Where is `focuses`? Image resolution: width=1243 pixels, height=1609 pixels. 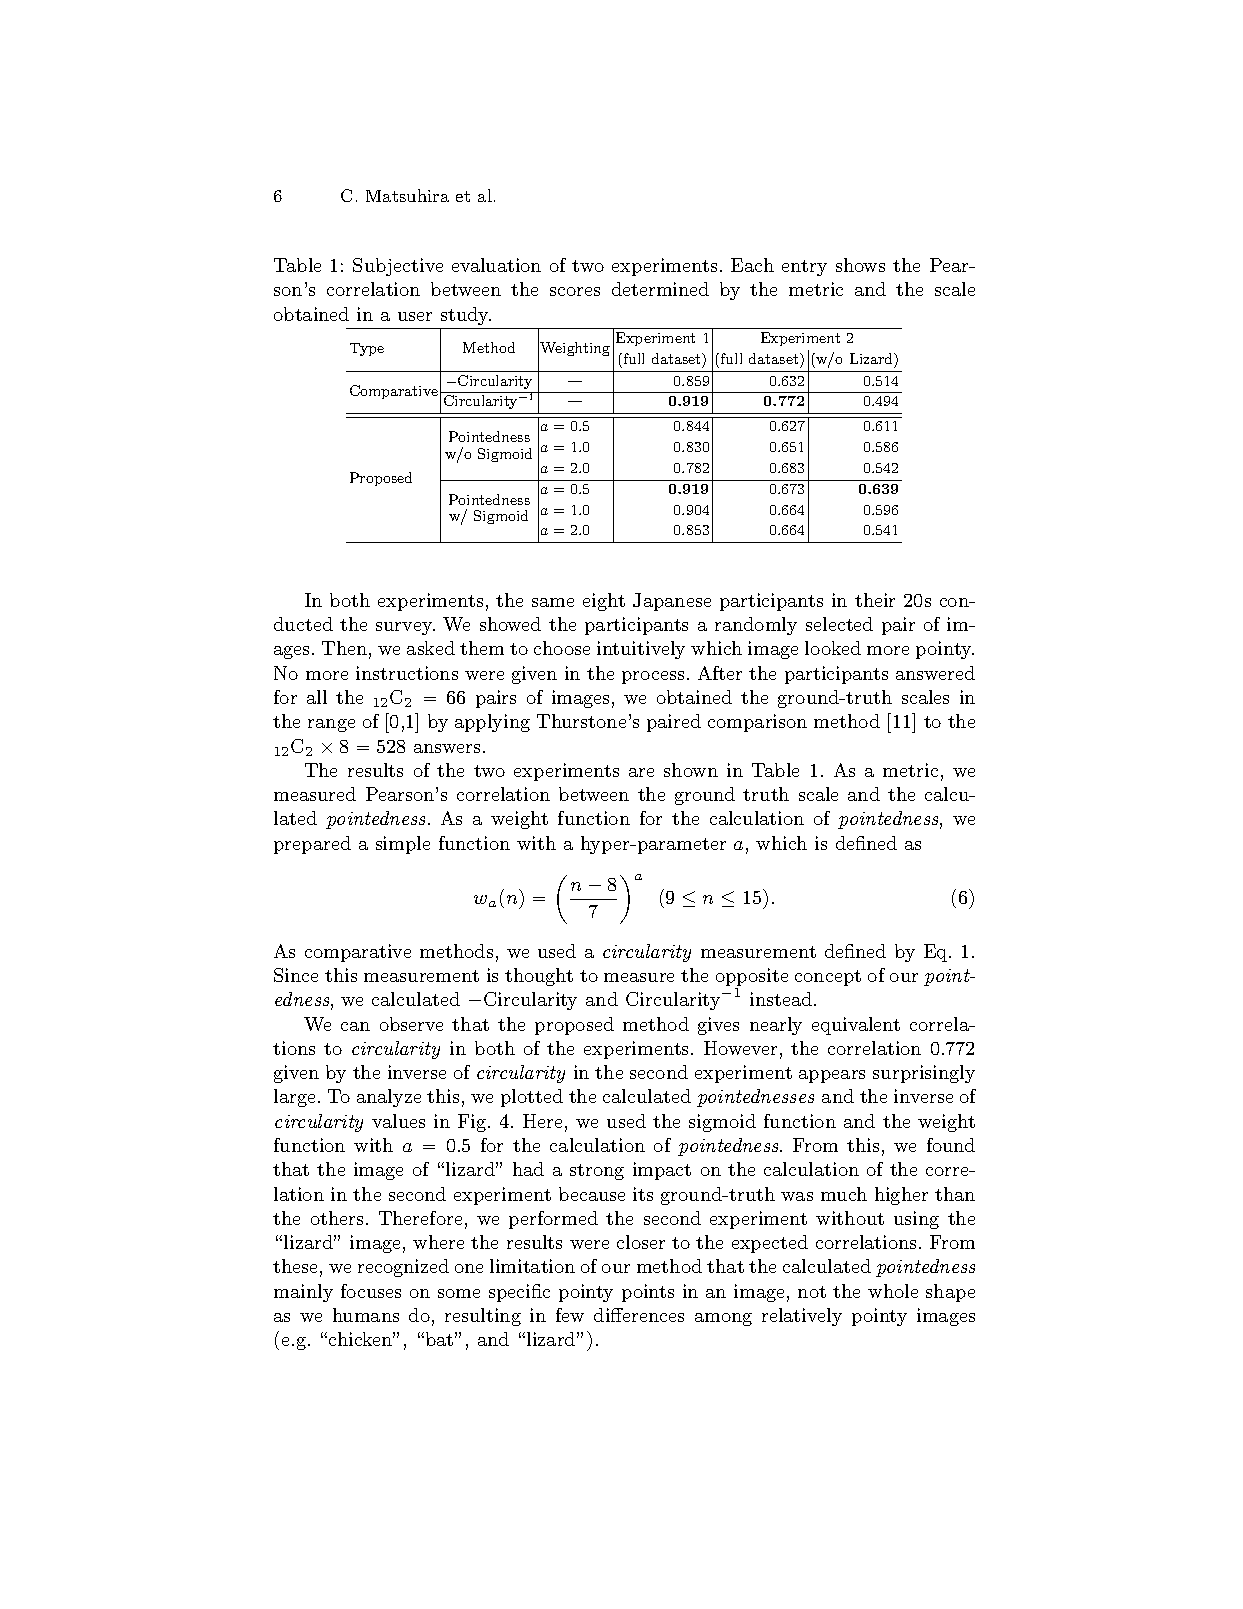
focuses is located at coordinates (371, 1291).
